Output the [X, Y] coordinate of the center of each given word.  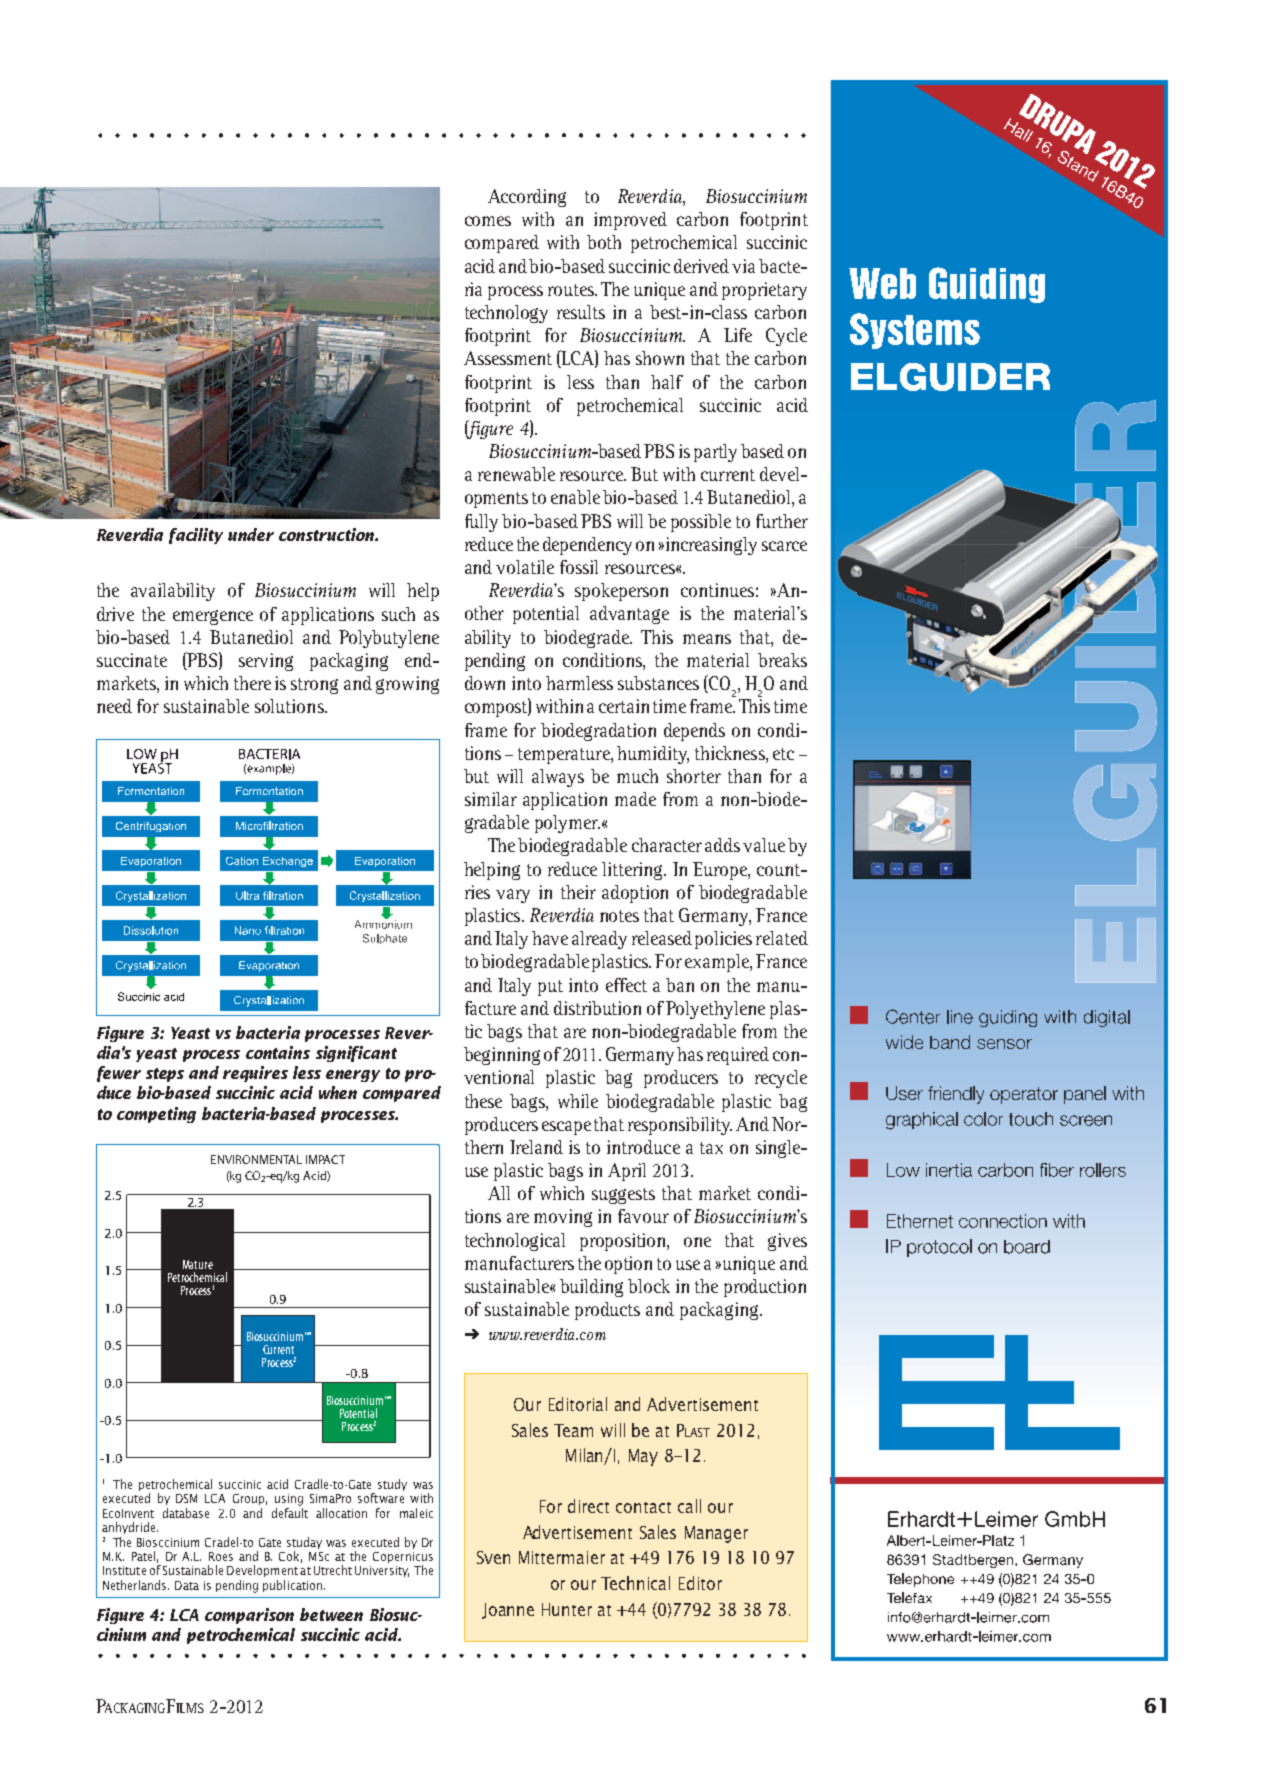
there [252, 683]
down [485, 683]
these [483, 1101]
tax [711, 1148]
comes [488, 221]
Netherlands [136, 1585]
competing [156, 1115]
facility [196, 536]
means [707, 639]
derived [701, 266]
